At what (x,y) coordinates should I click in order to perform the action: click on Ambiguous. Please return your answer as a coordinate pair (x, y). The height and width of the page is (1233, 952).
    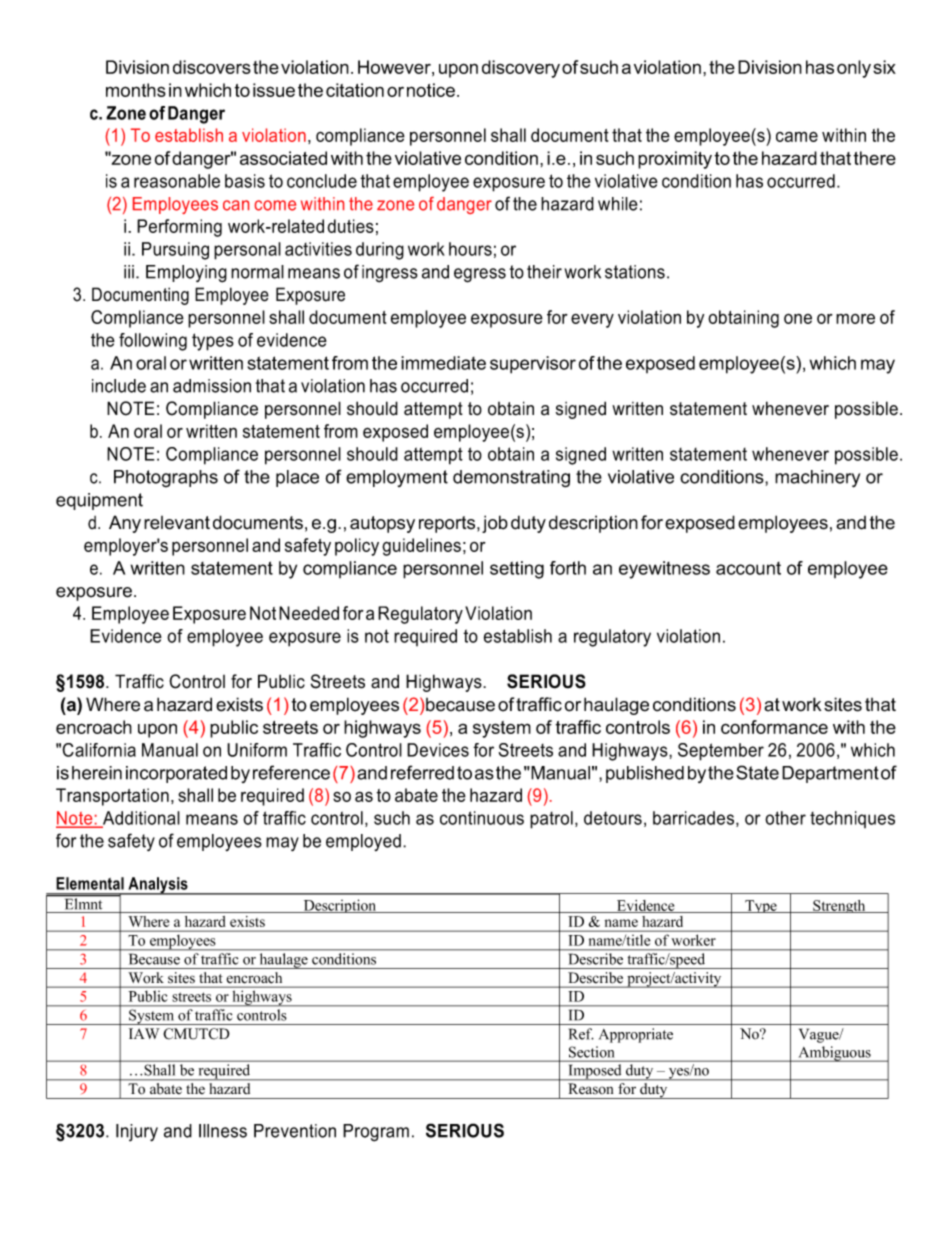
    Looking at the image, I should click on (834, 1054).
